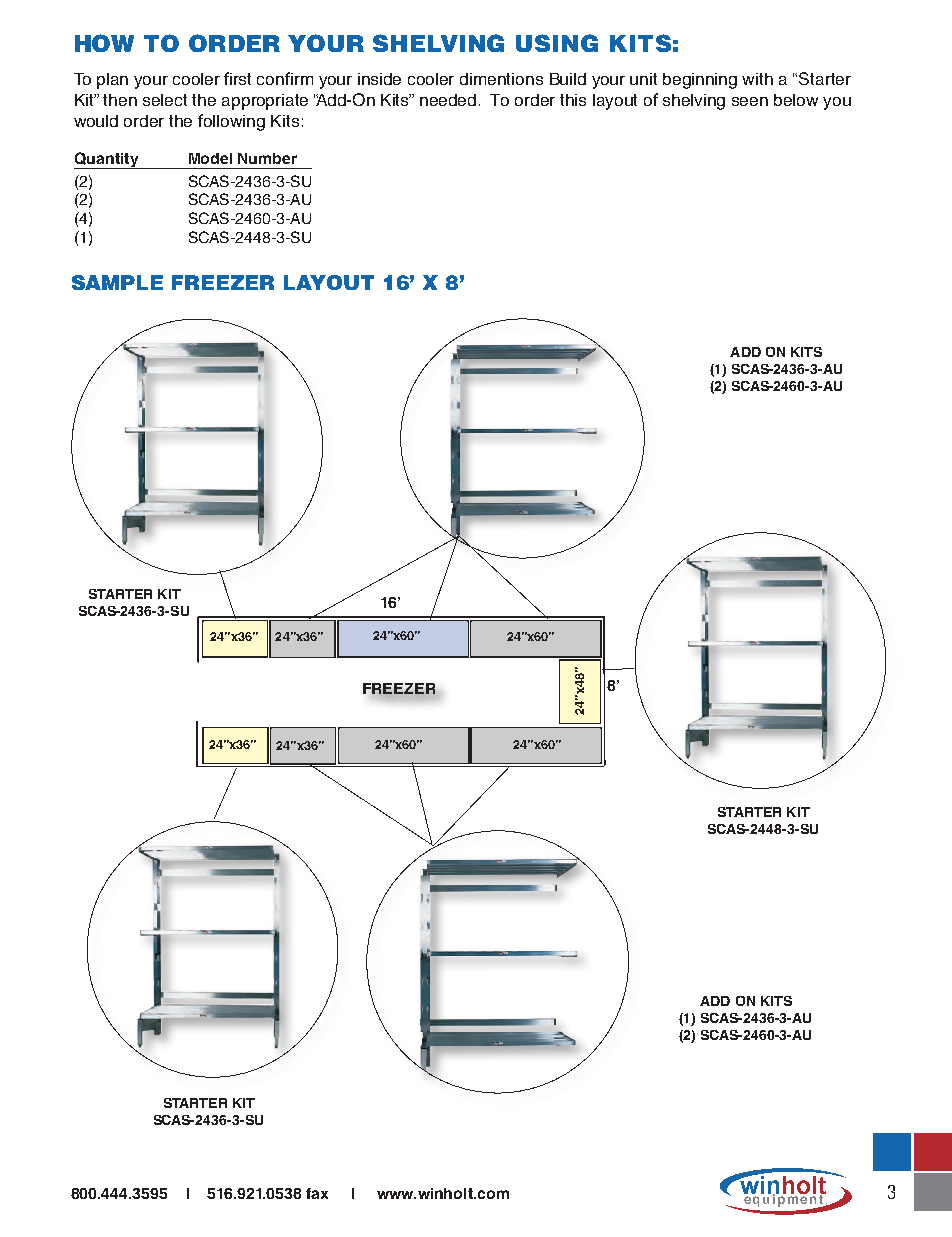 This screenshot has width=952, height=1237. Describe the element at coordinates (643, 79) in the screenshot. I see `unit` at that location.
